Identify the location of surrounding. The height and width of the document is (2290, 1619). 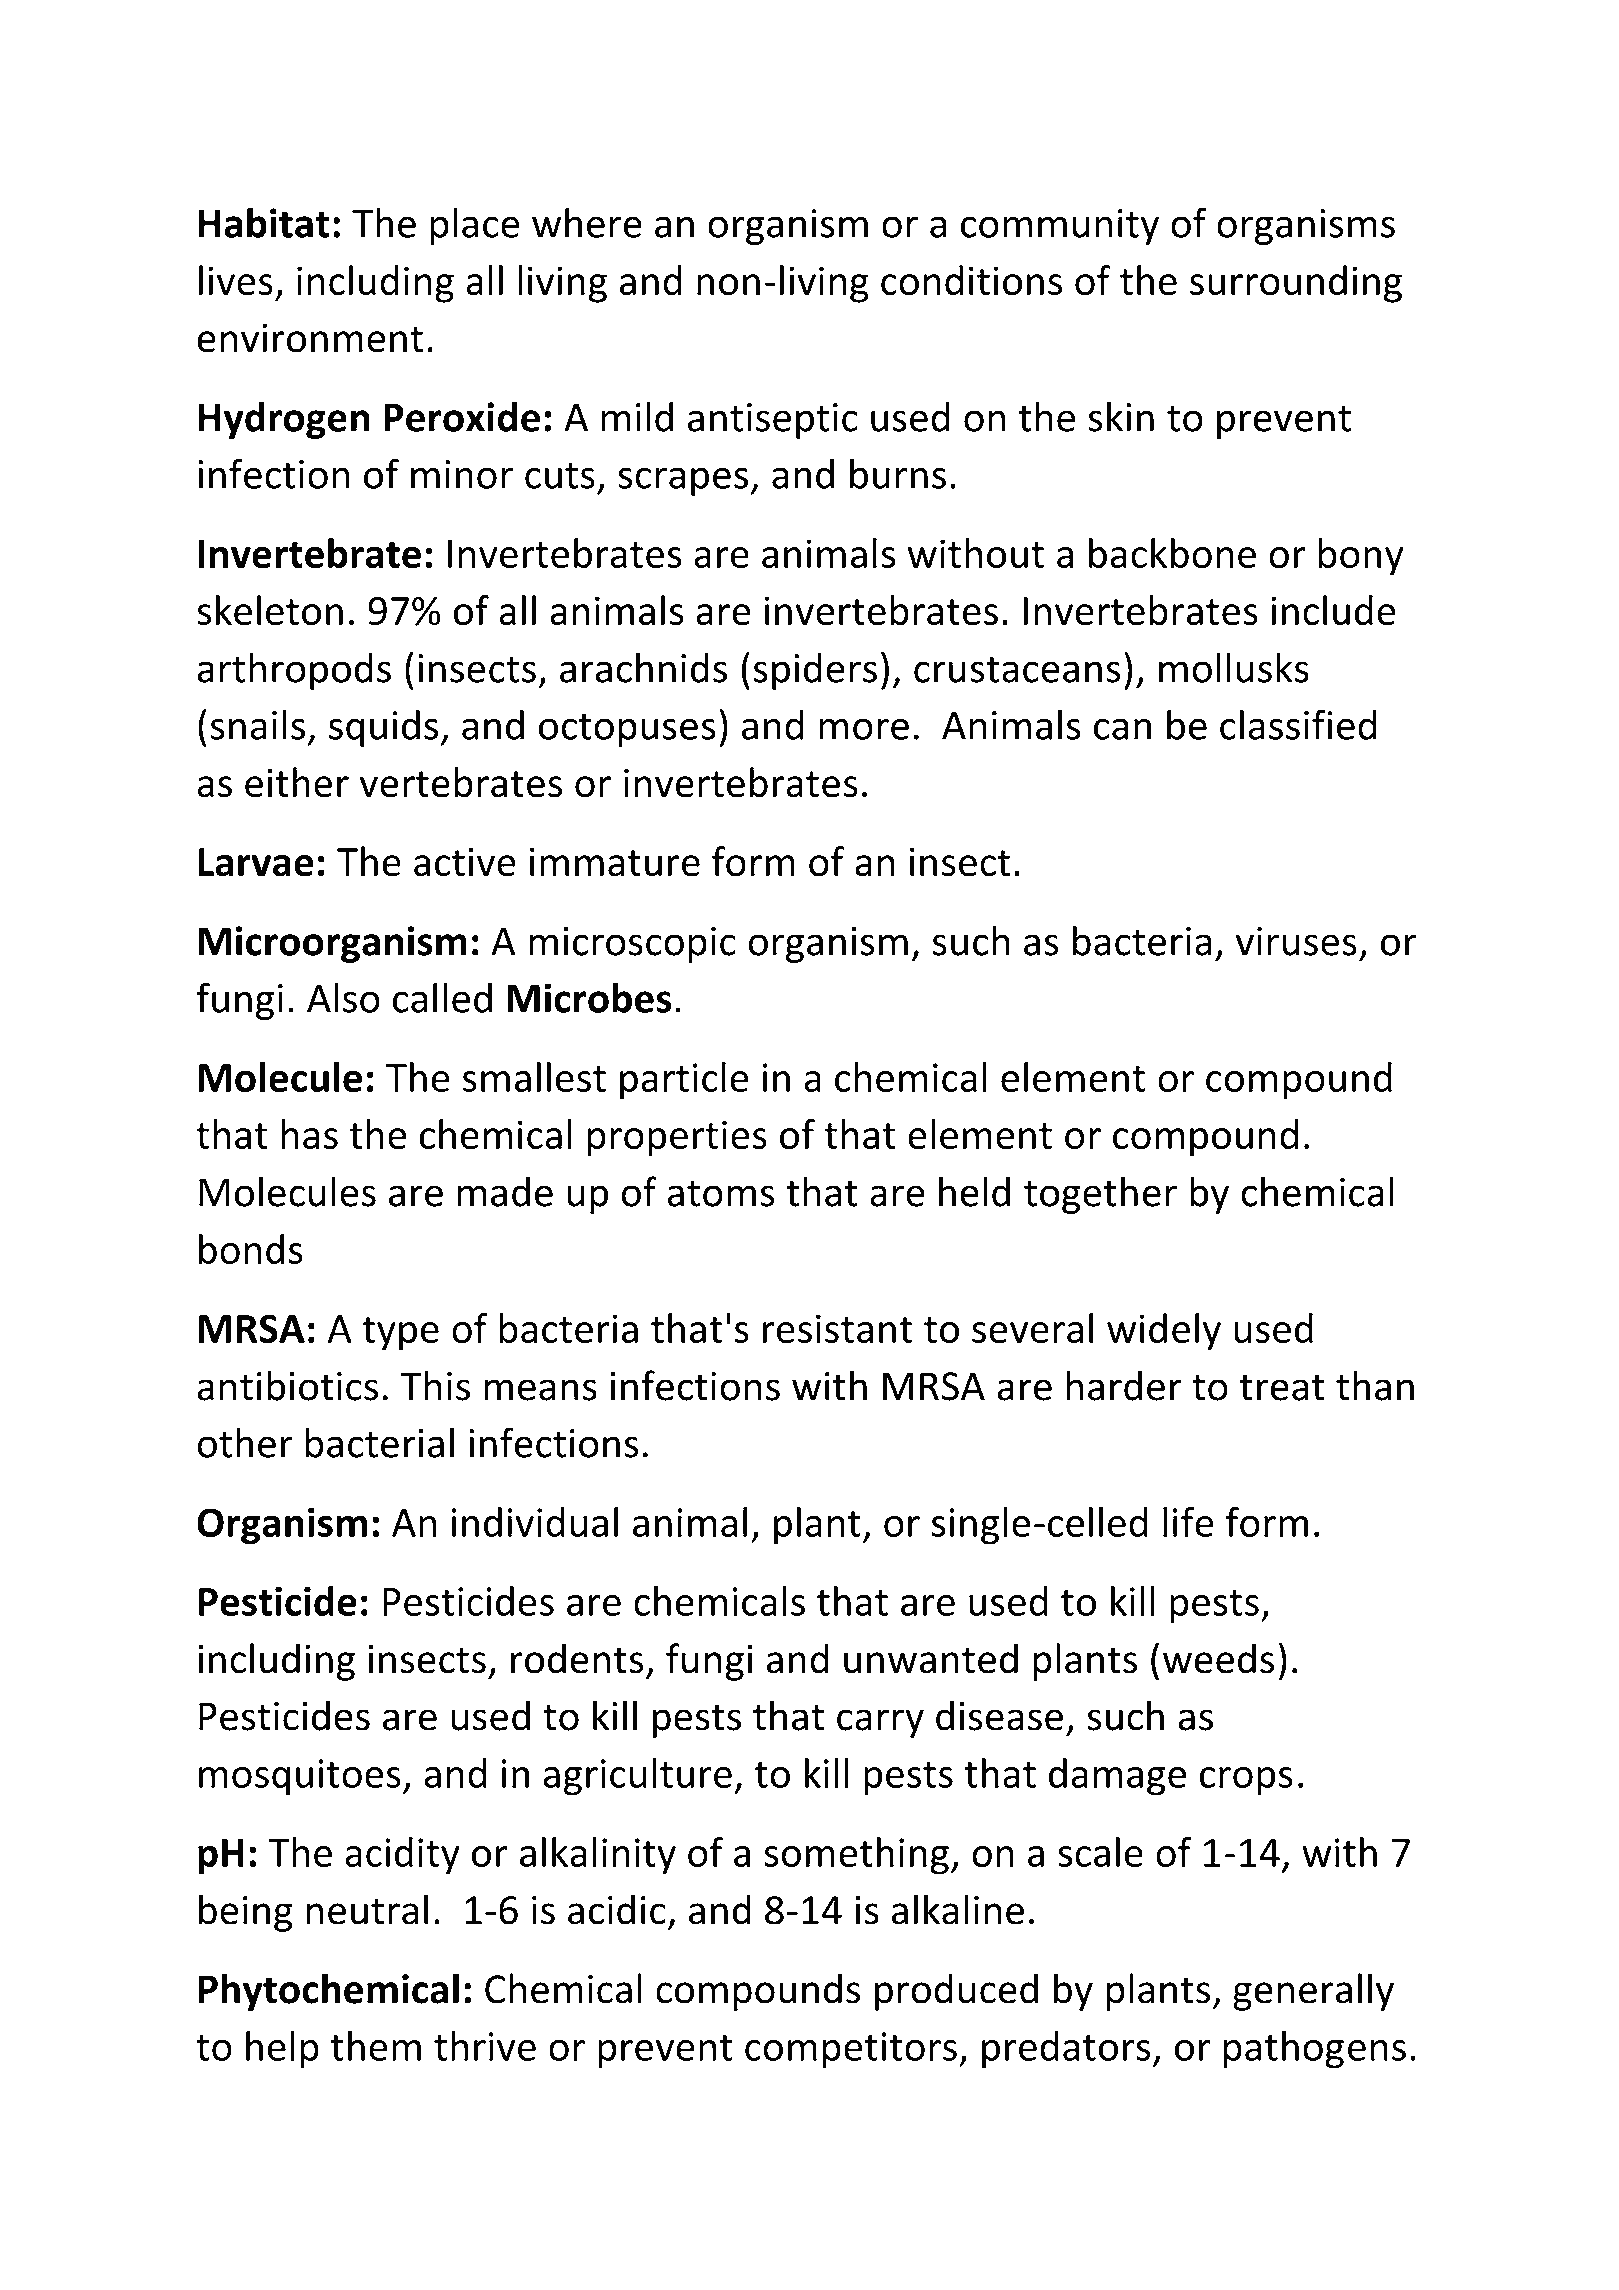
(1296, 284).
